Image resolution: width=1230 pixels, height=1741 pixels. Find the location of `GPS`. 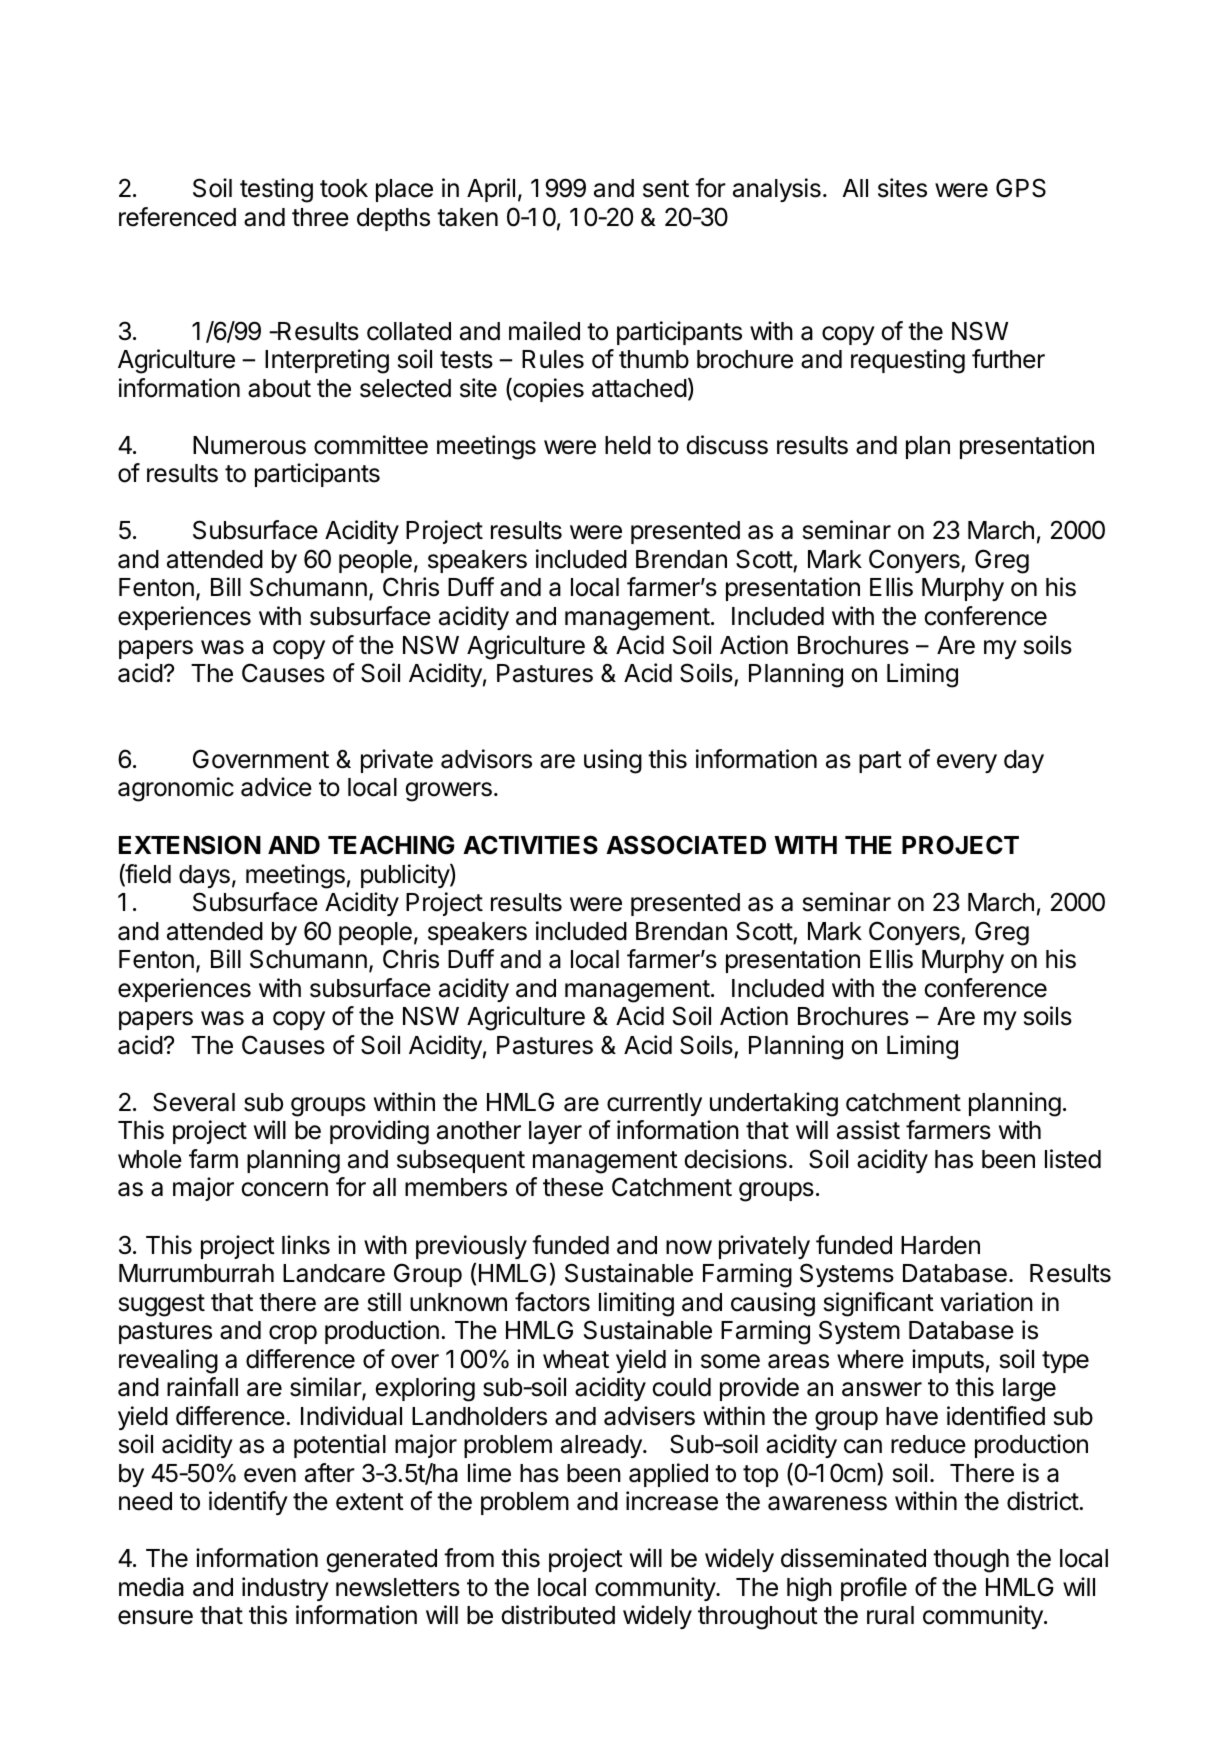

GPS is located at coordinates (1021, 188).
